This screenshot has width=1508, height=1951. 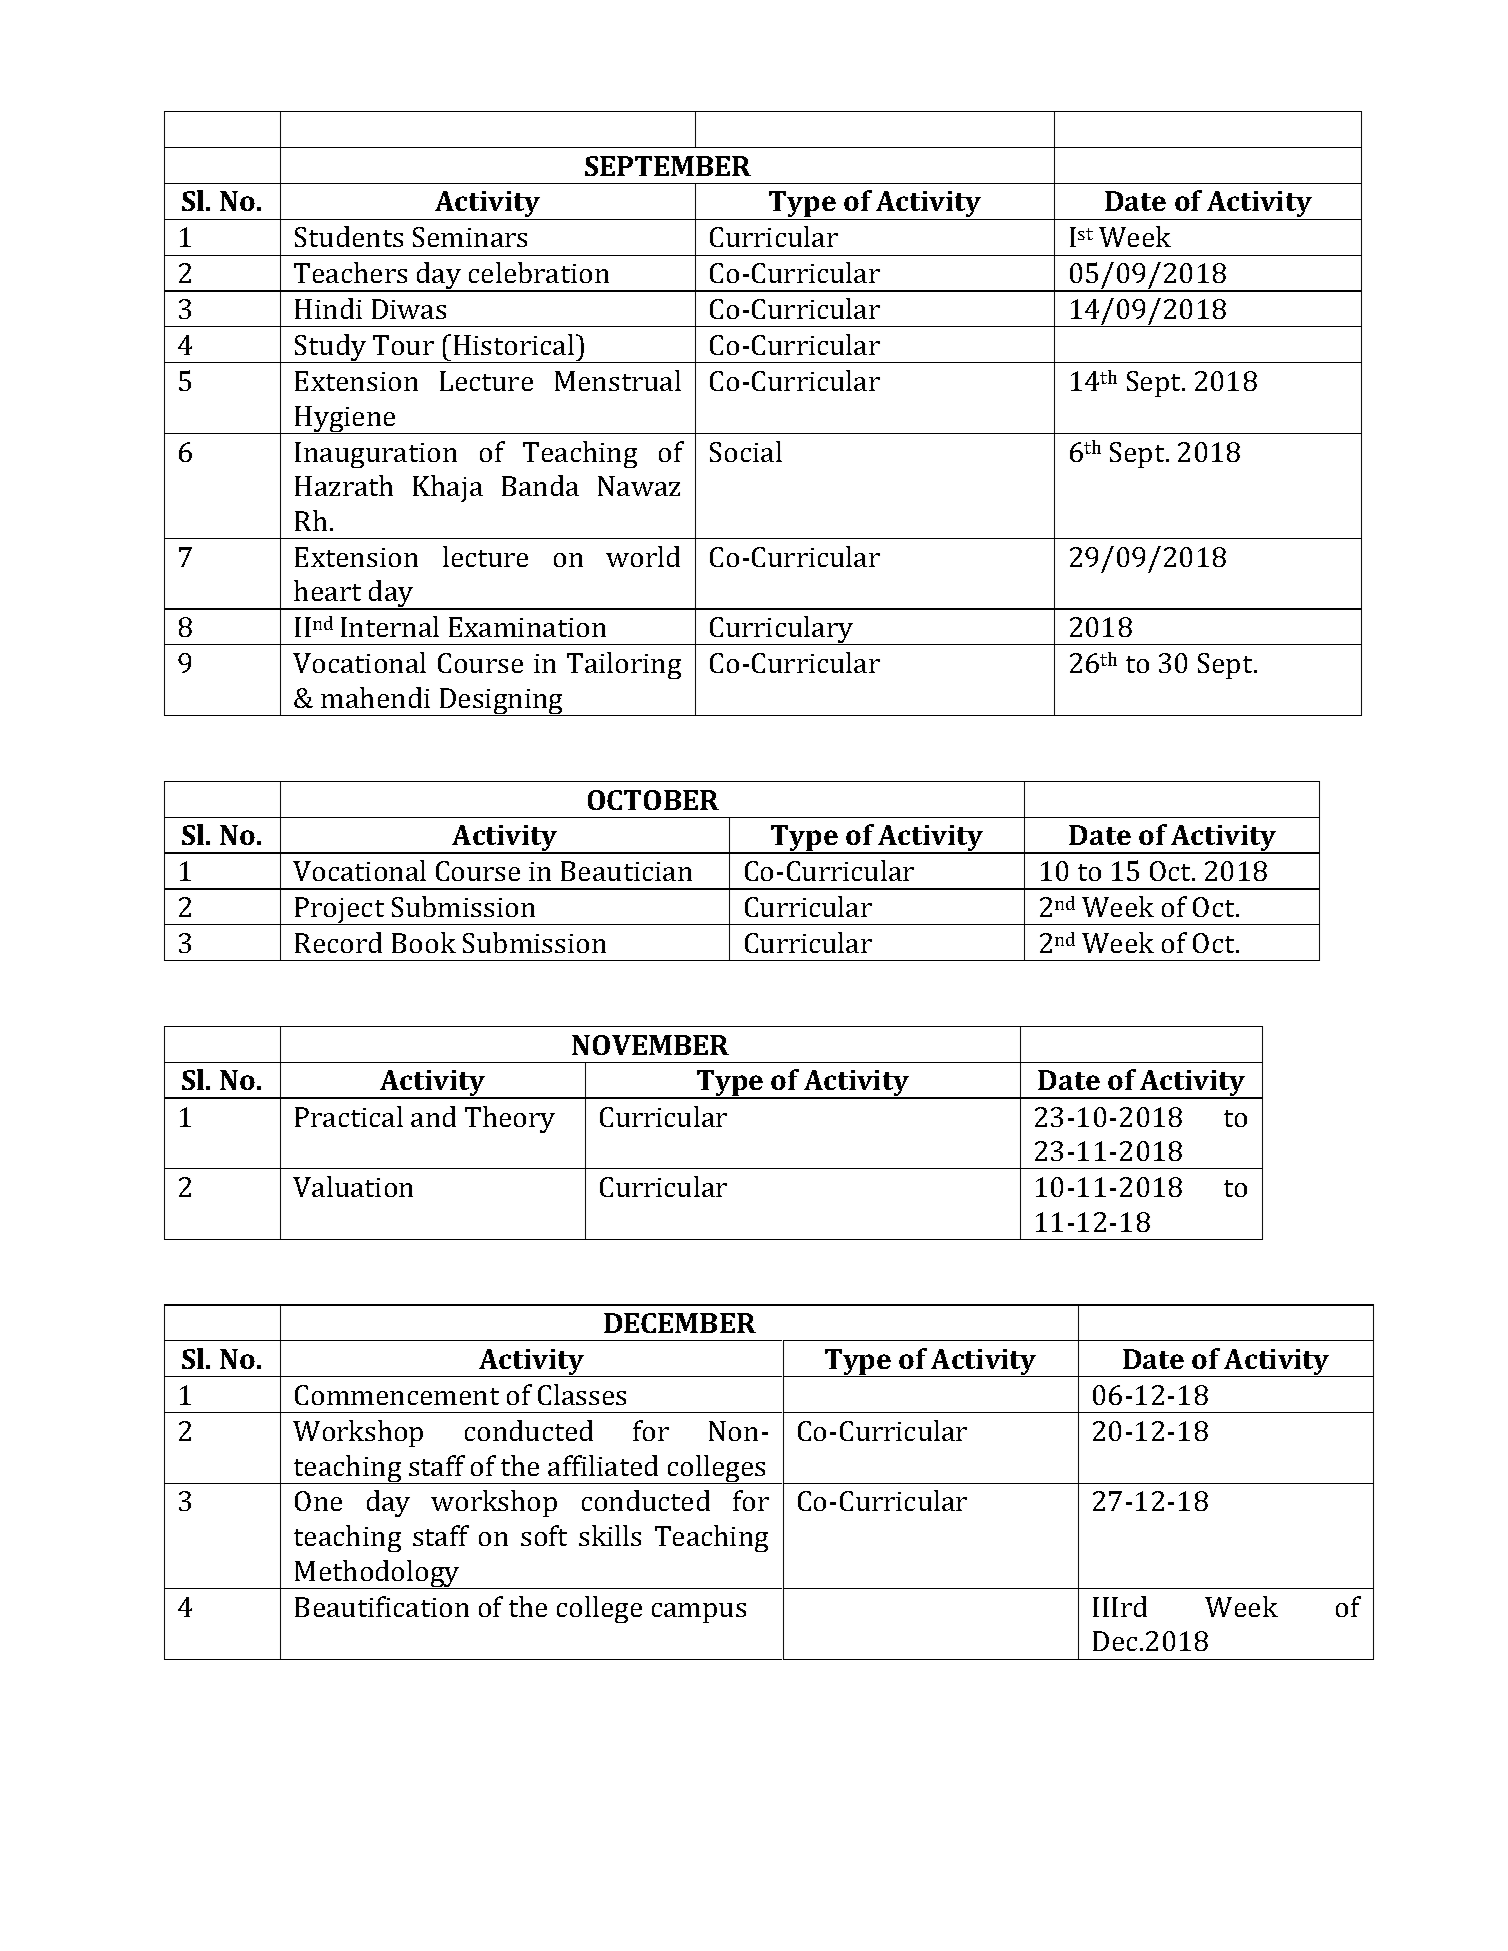 I want to click on NOVEMBER, so click(x=650, y=1045).
